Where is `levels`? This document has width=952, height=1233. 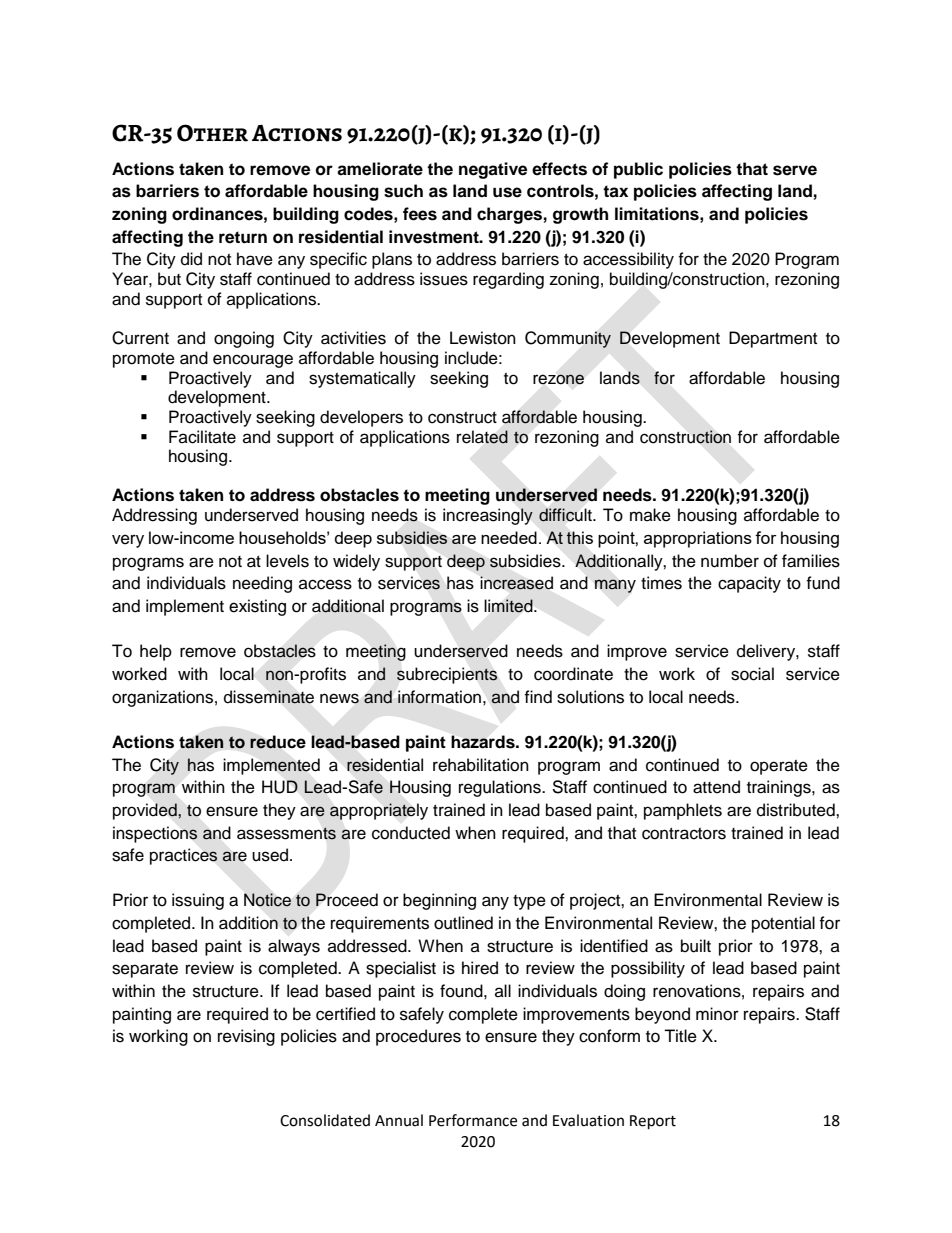 levels is located at coordinates (287, 561).
